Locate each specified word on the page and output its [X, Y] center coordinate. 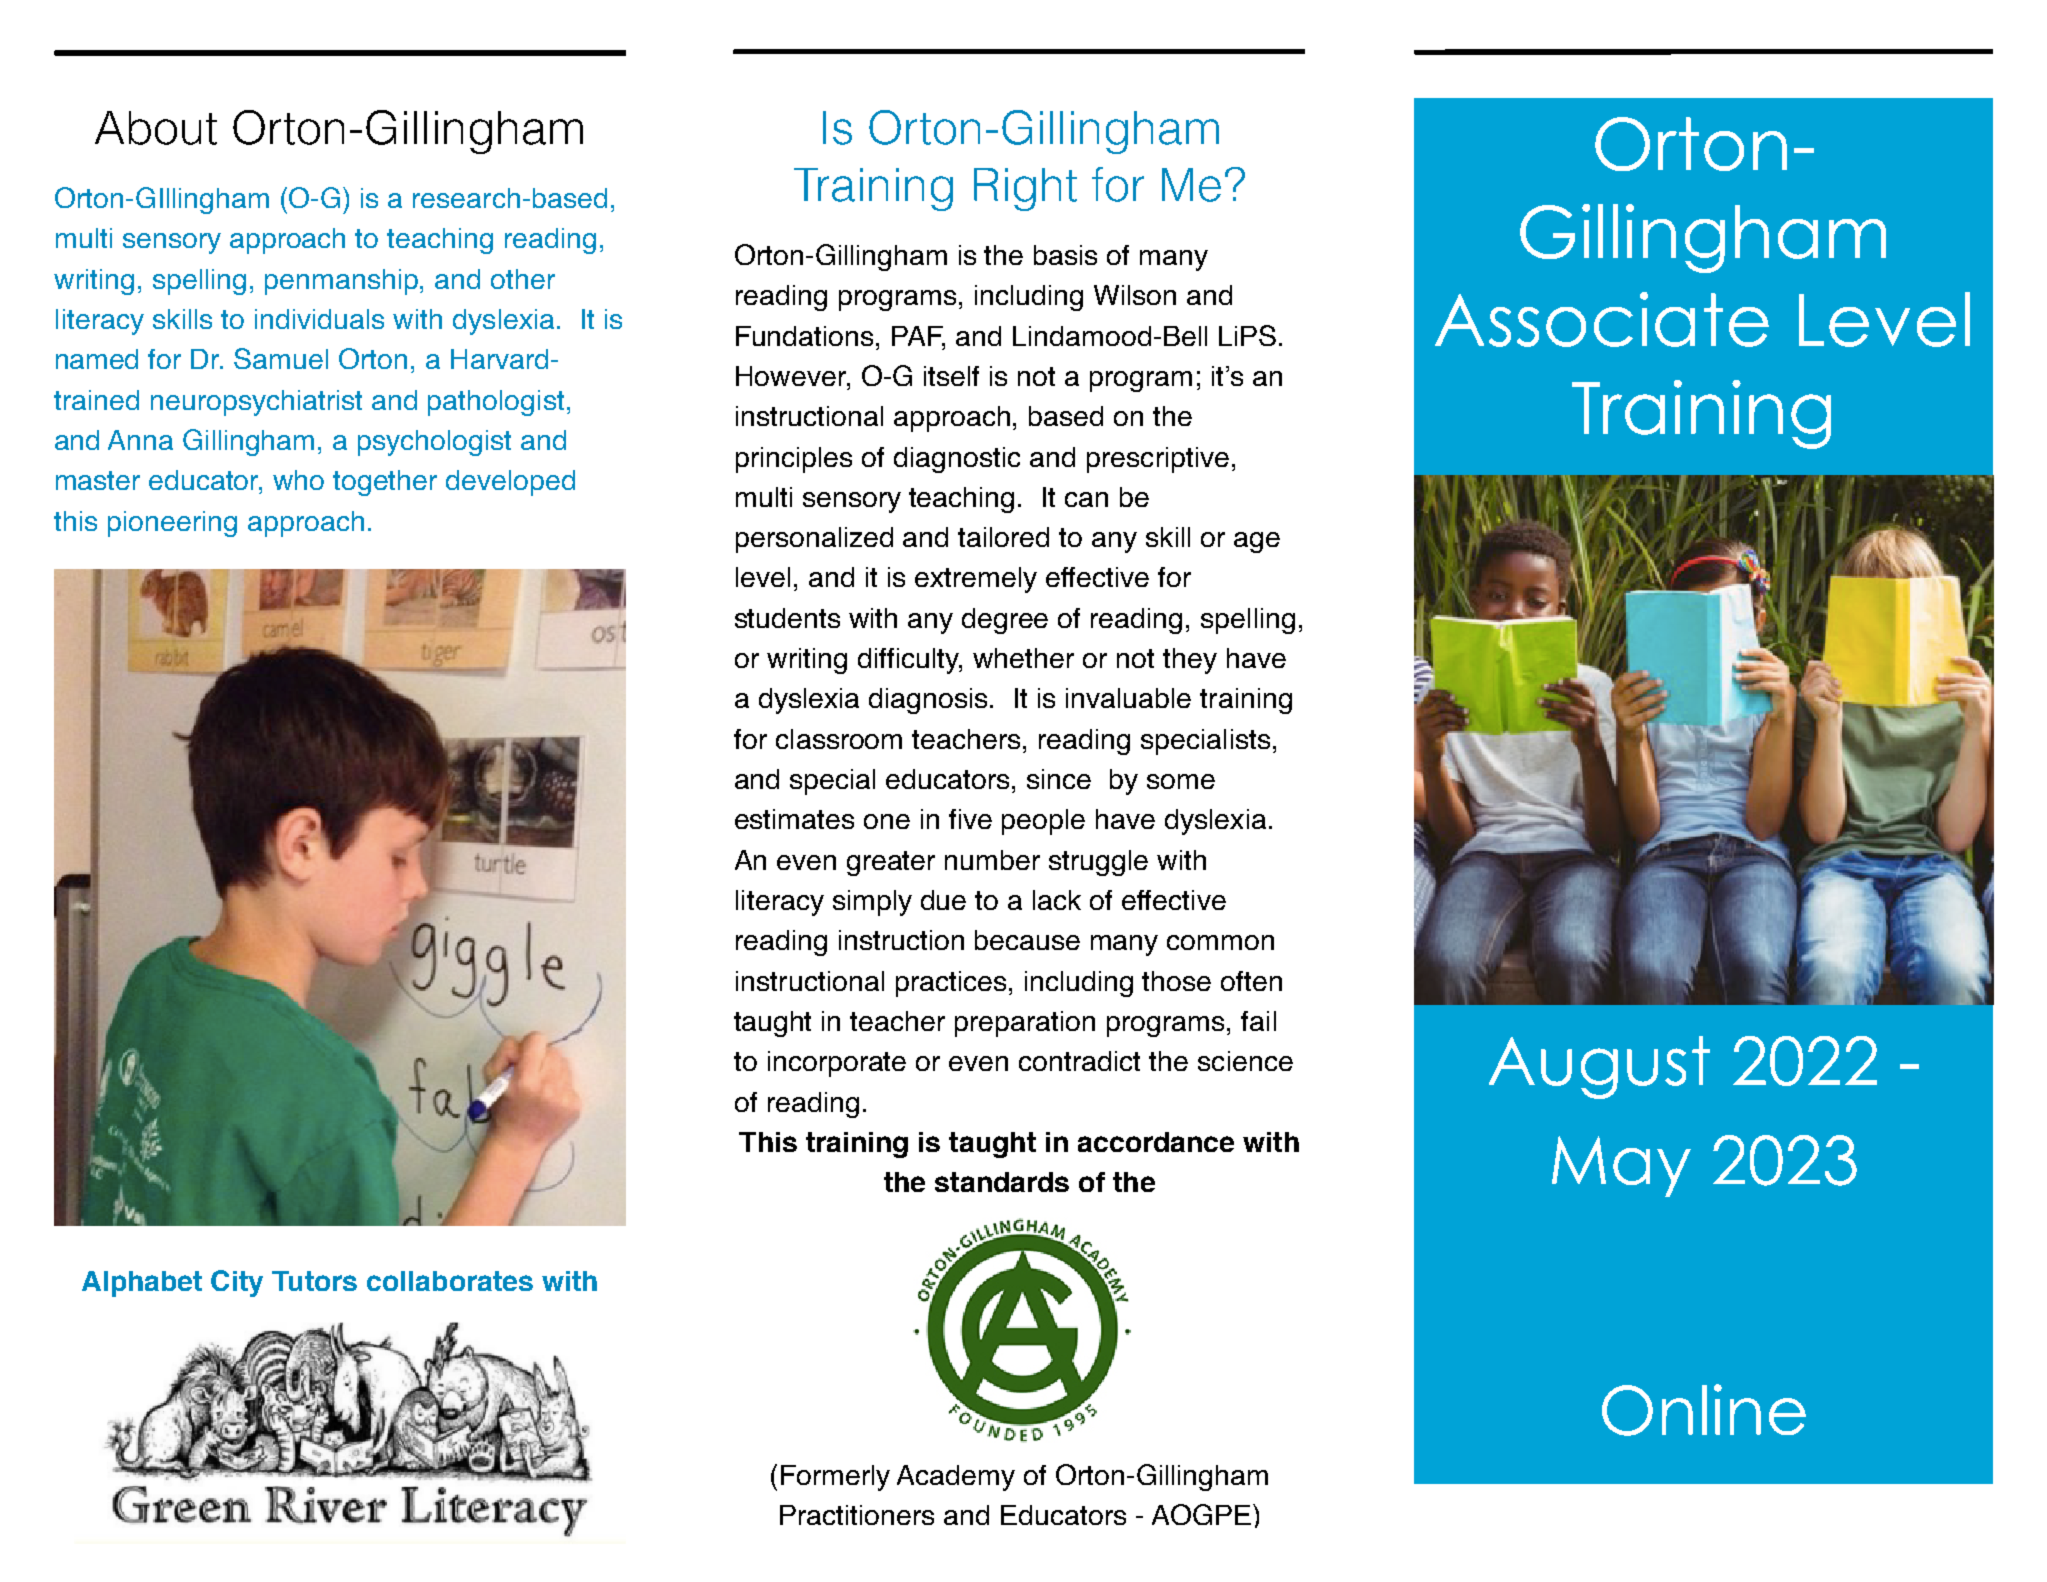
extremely [976, 580]
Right [1025, 189]
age [1257, 542]
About [156, 128]
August [1599, 1067]
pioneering [172, 524]
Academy [956, 1478]
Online [1704, 1410]
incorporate [837, 1064]
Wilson [1135, 295]
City [237, 1283]
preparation [1025, 1024]
